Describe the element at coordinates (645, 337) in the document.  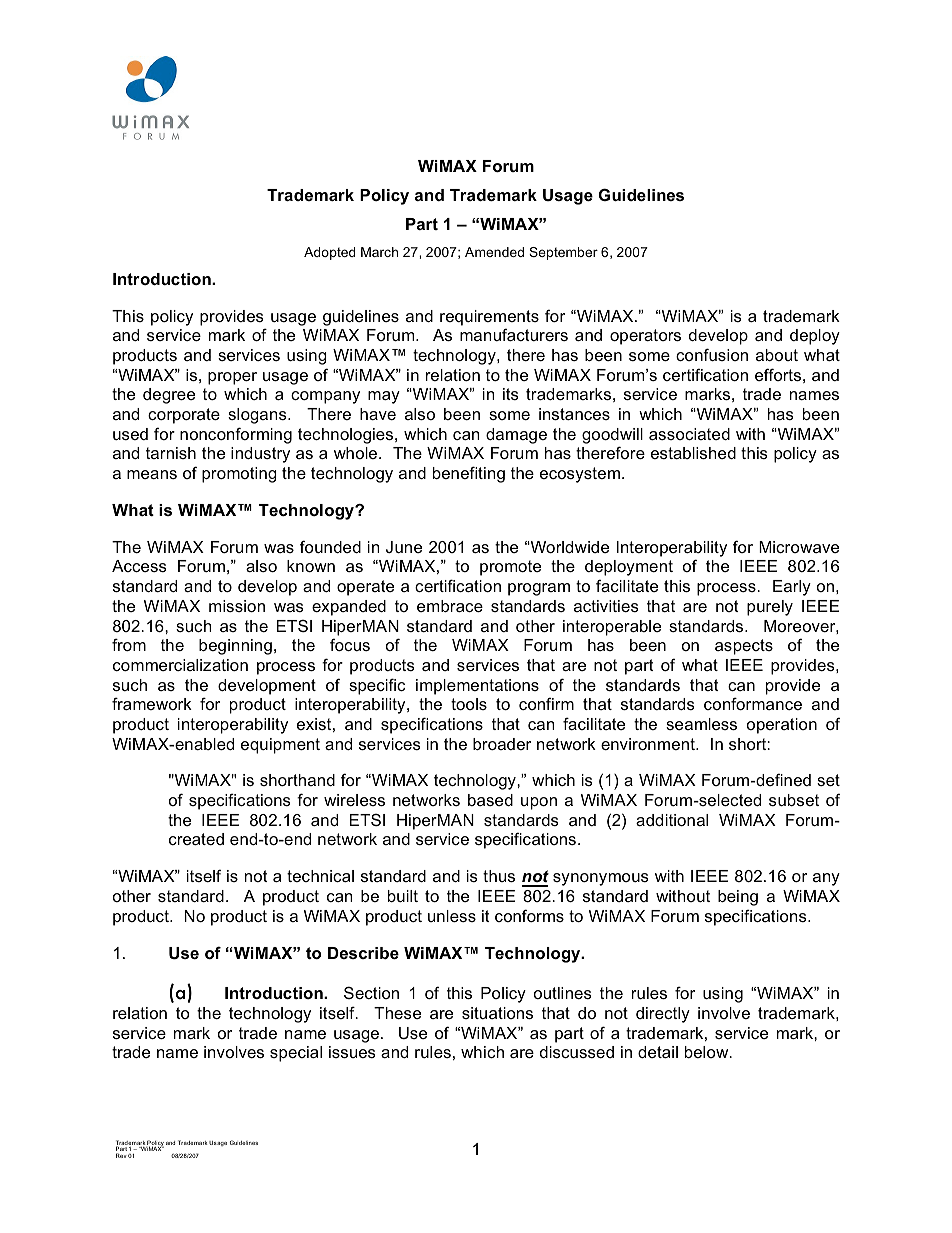
I see `operators` at that location.
